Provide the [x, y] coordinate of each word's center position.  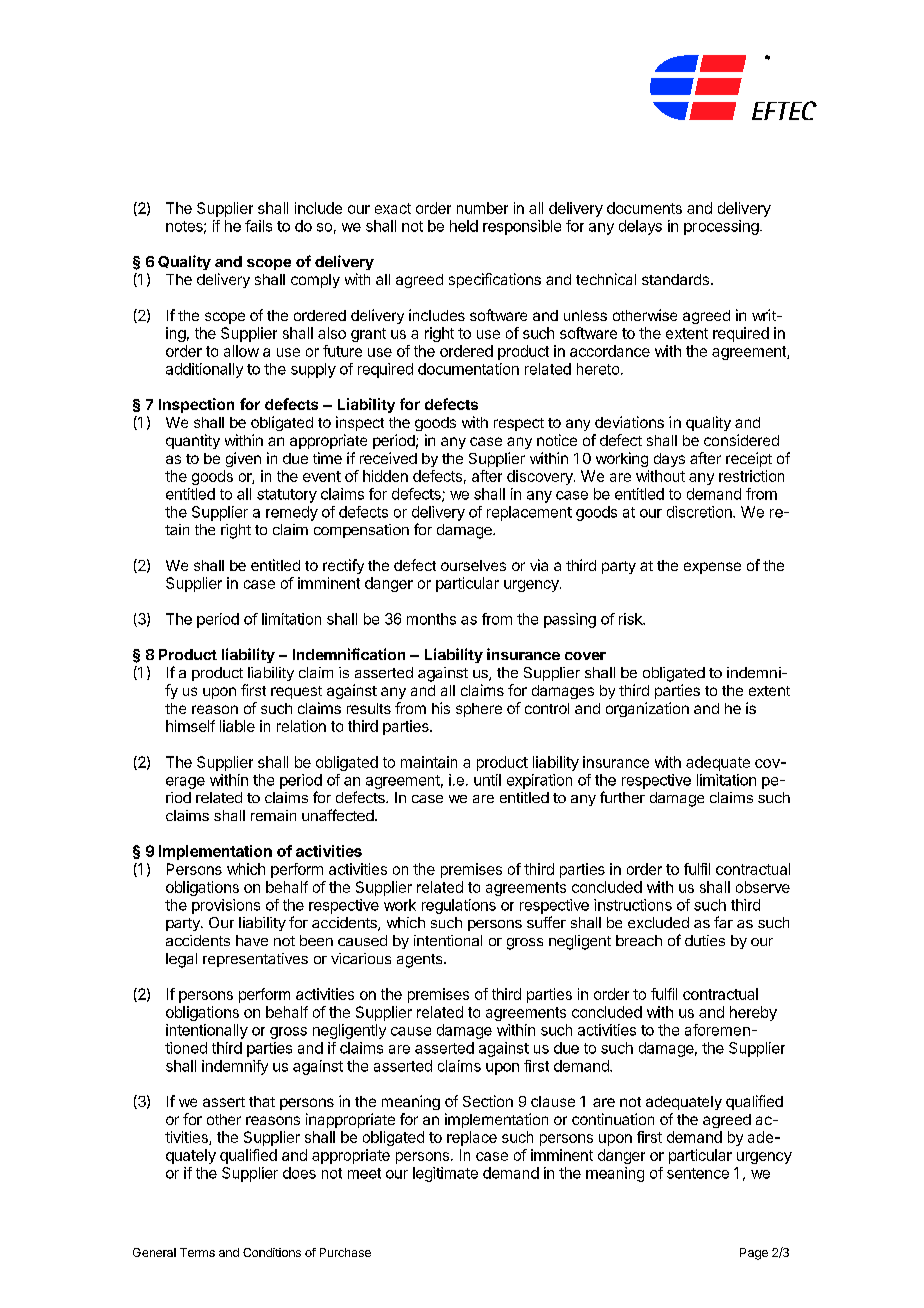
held [464, 226]
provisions [226, 906]
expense [712, 568]
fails [258, 226]
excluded [658, 922]
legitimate [445, 1174]
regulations [459, 906]
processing [721, 227]
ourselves [473, 565]
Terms [197, 1252]
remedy [292, 513]
